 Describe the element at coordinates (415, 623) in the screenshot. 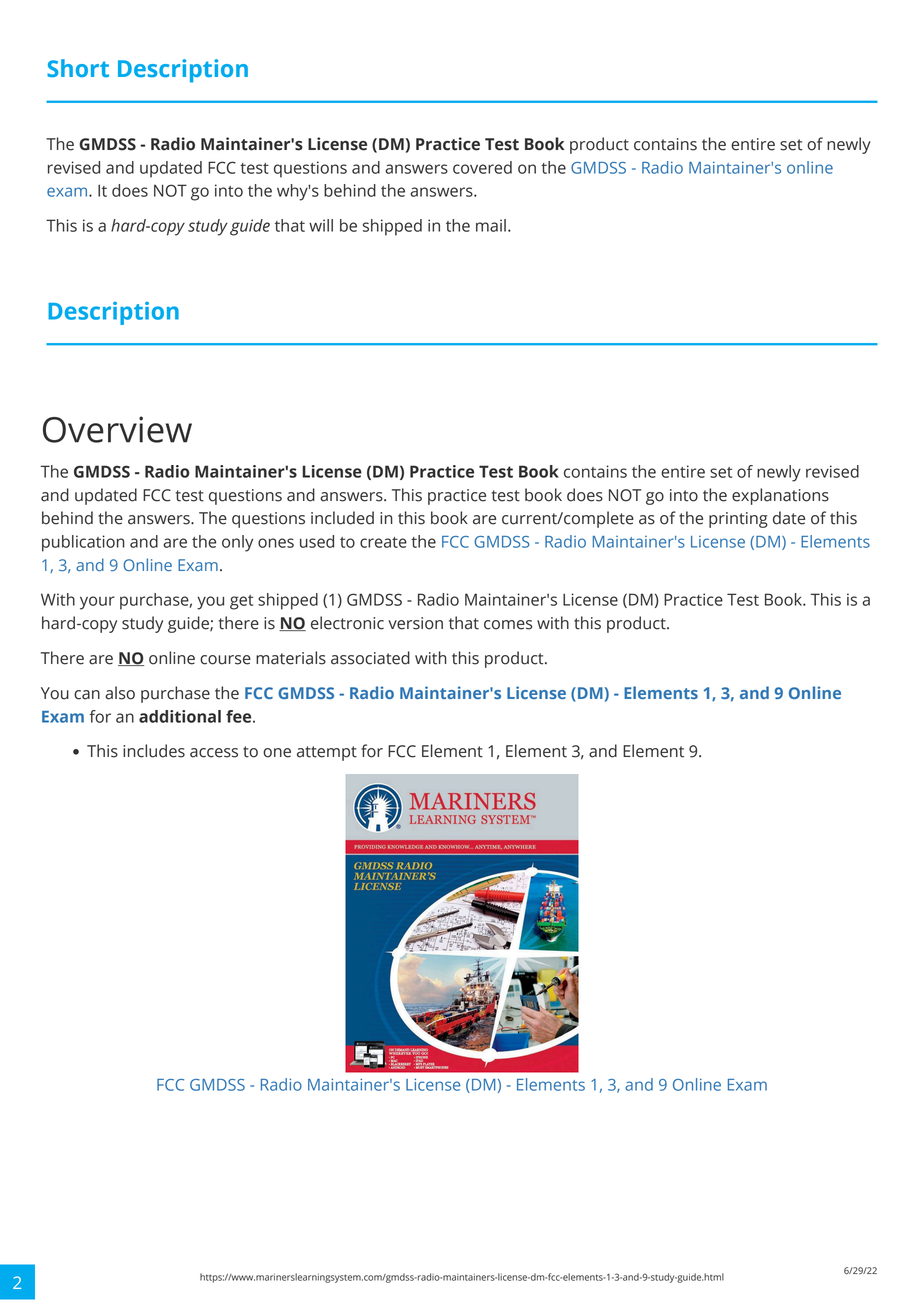

I see `version` at that location.
